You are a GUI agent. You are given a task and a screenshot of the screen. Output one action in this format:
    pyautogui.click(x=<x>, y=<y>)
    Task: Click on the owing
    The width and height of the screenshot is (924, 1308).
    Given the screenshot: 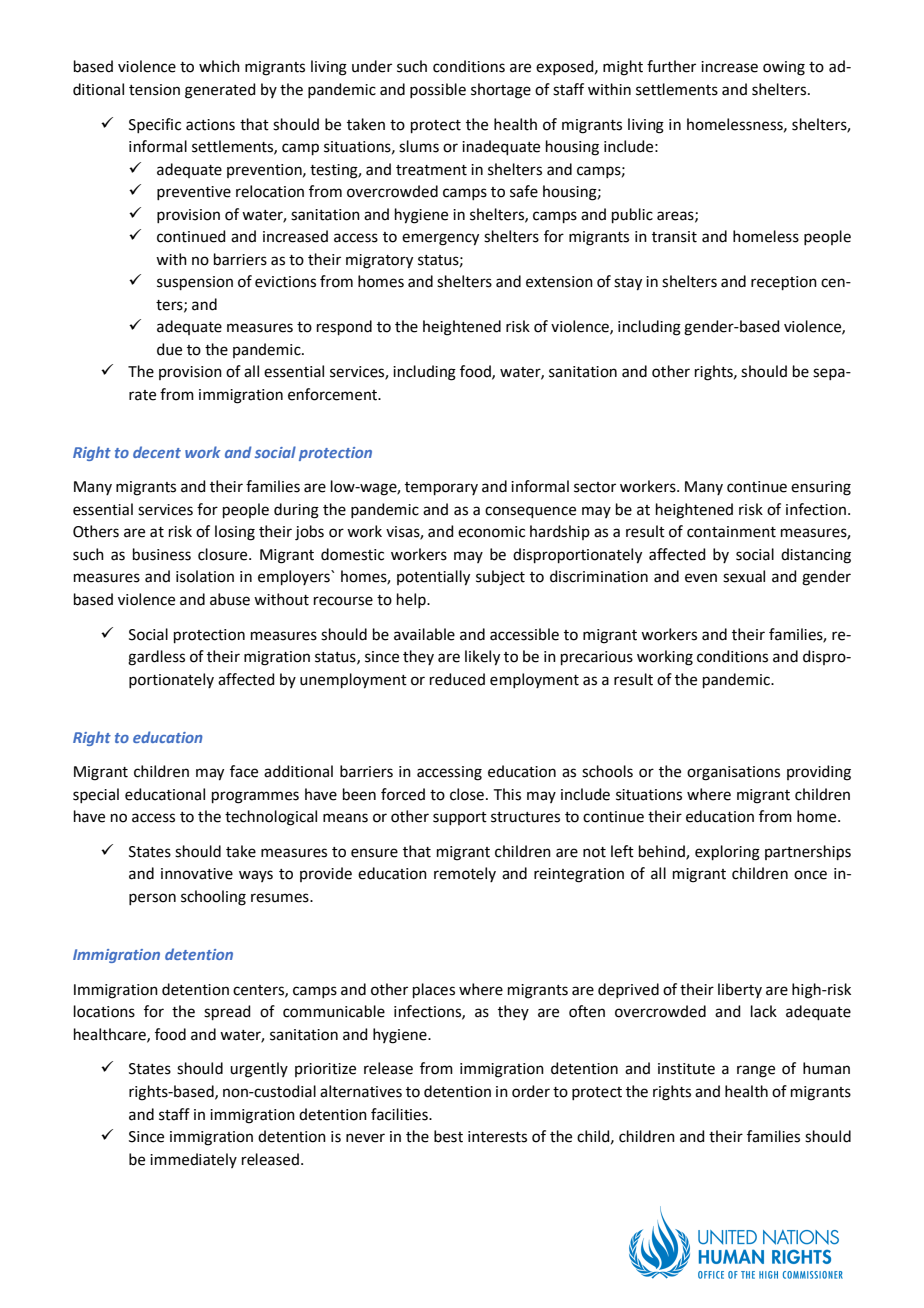 What is the action you would take?
    pyautogui.click(x=784, y=68)
